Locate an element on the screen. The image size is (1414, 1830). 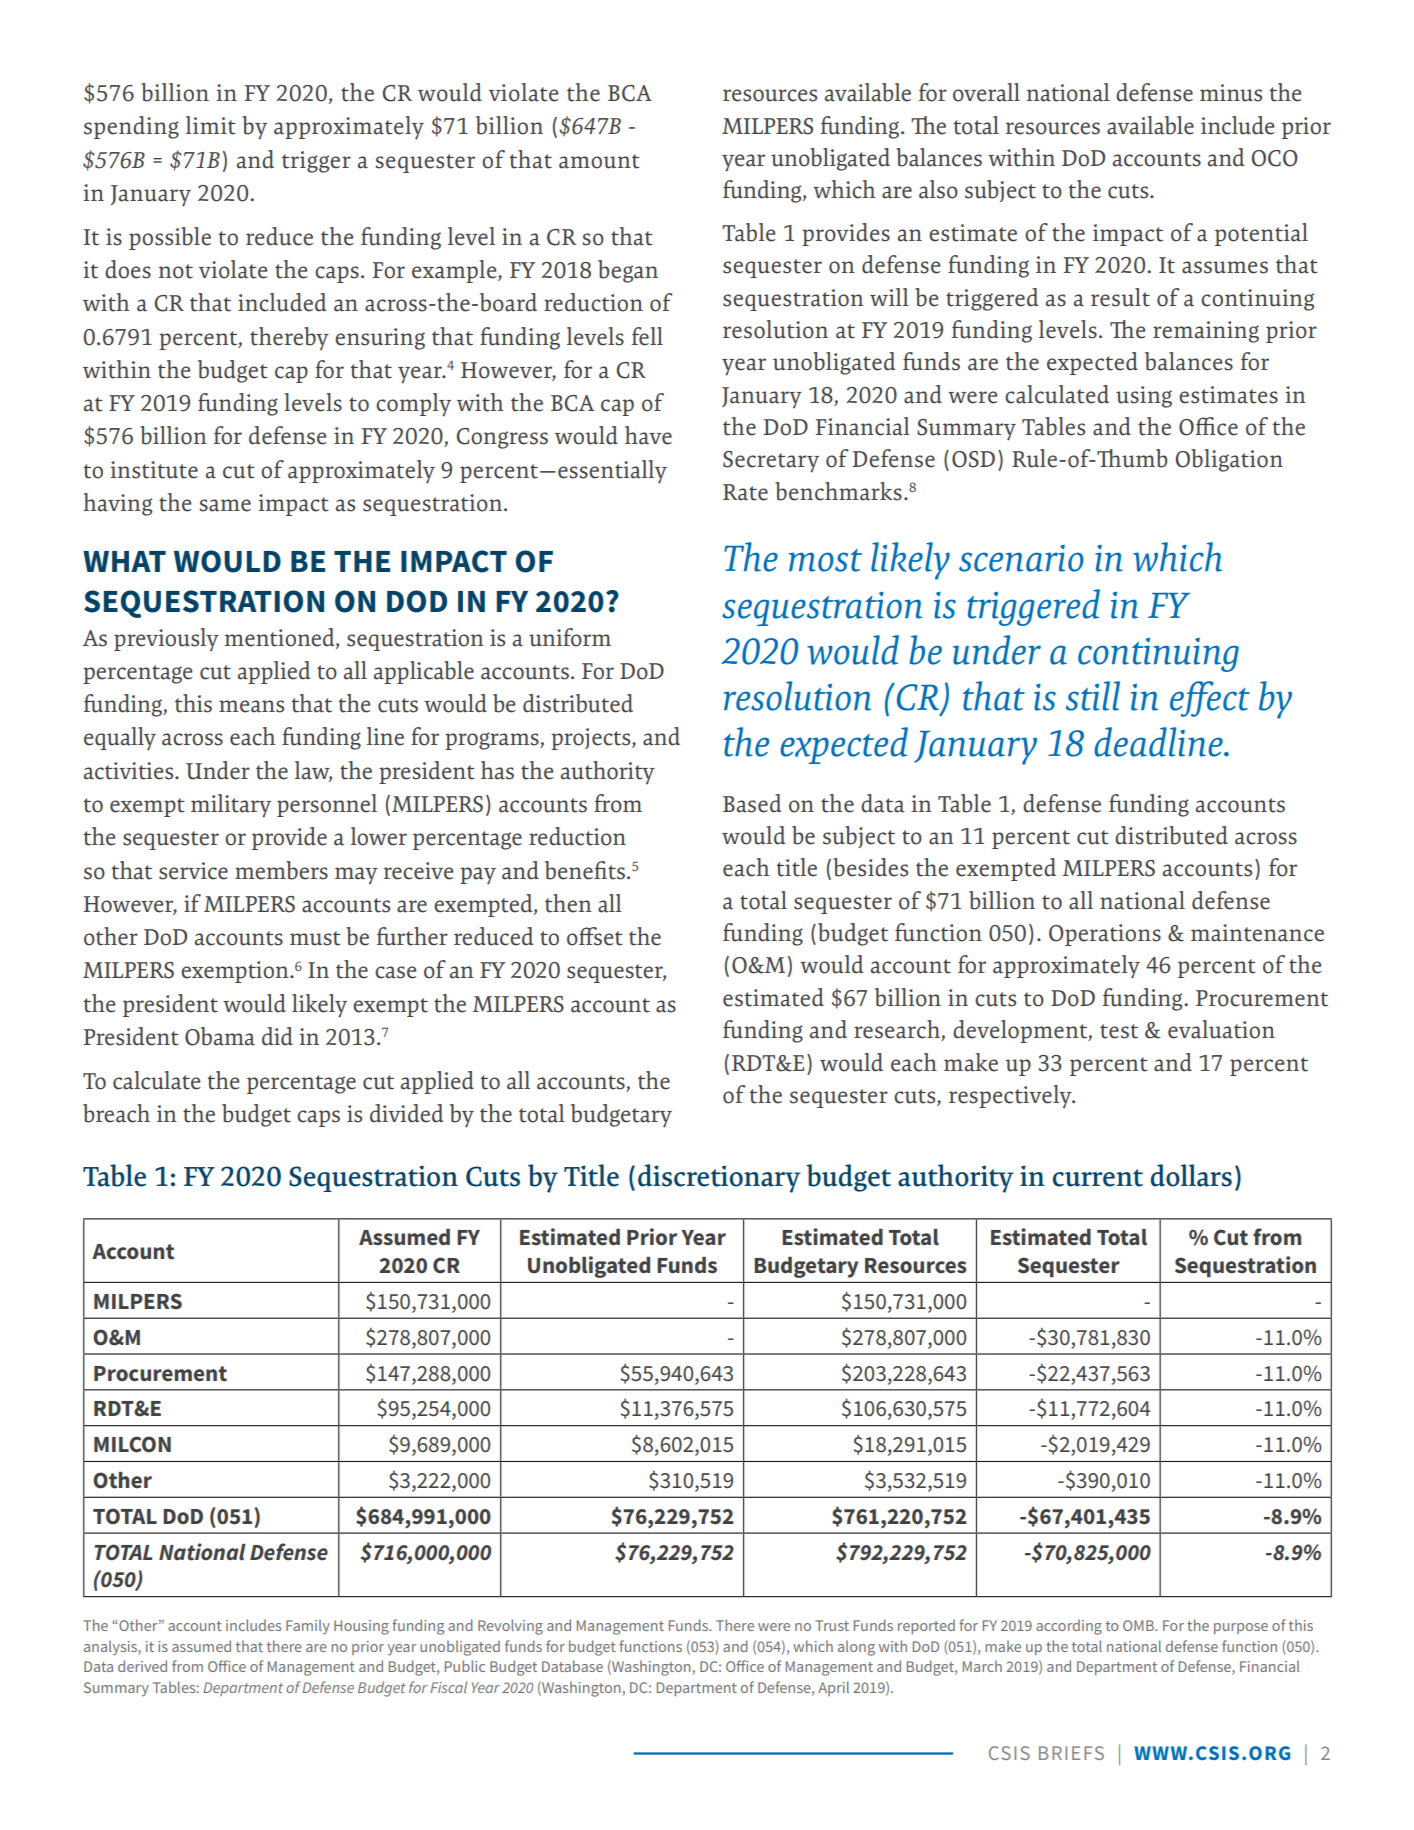
BRIEFS is located at coordinates (1071, 1753).
